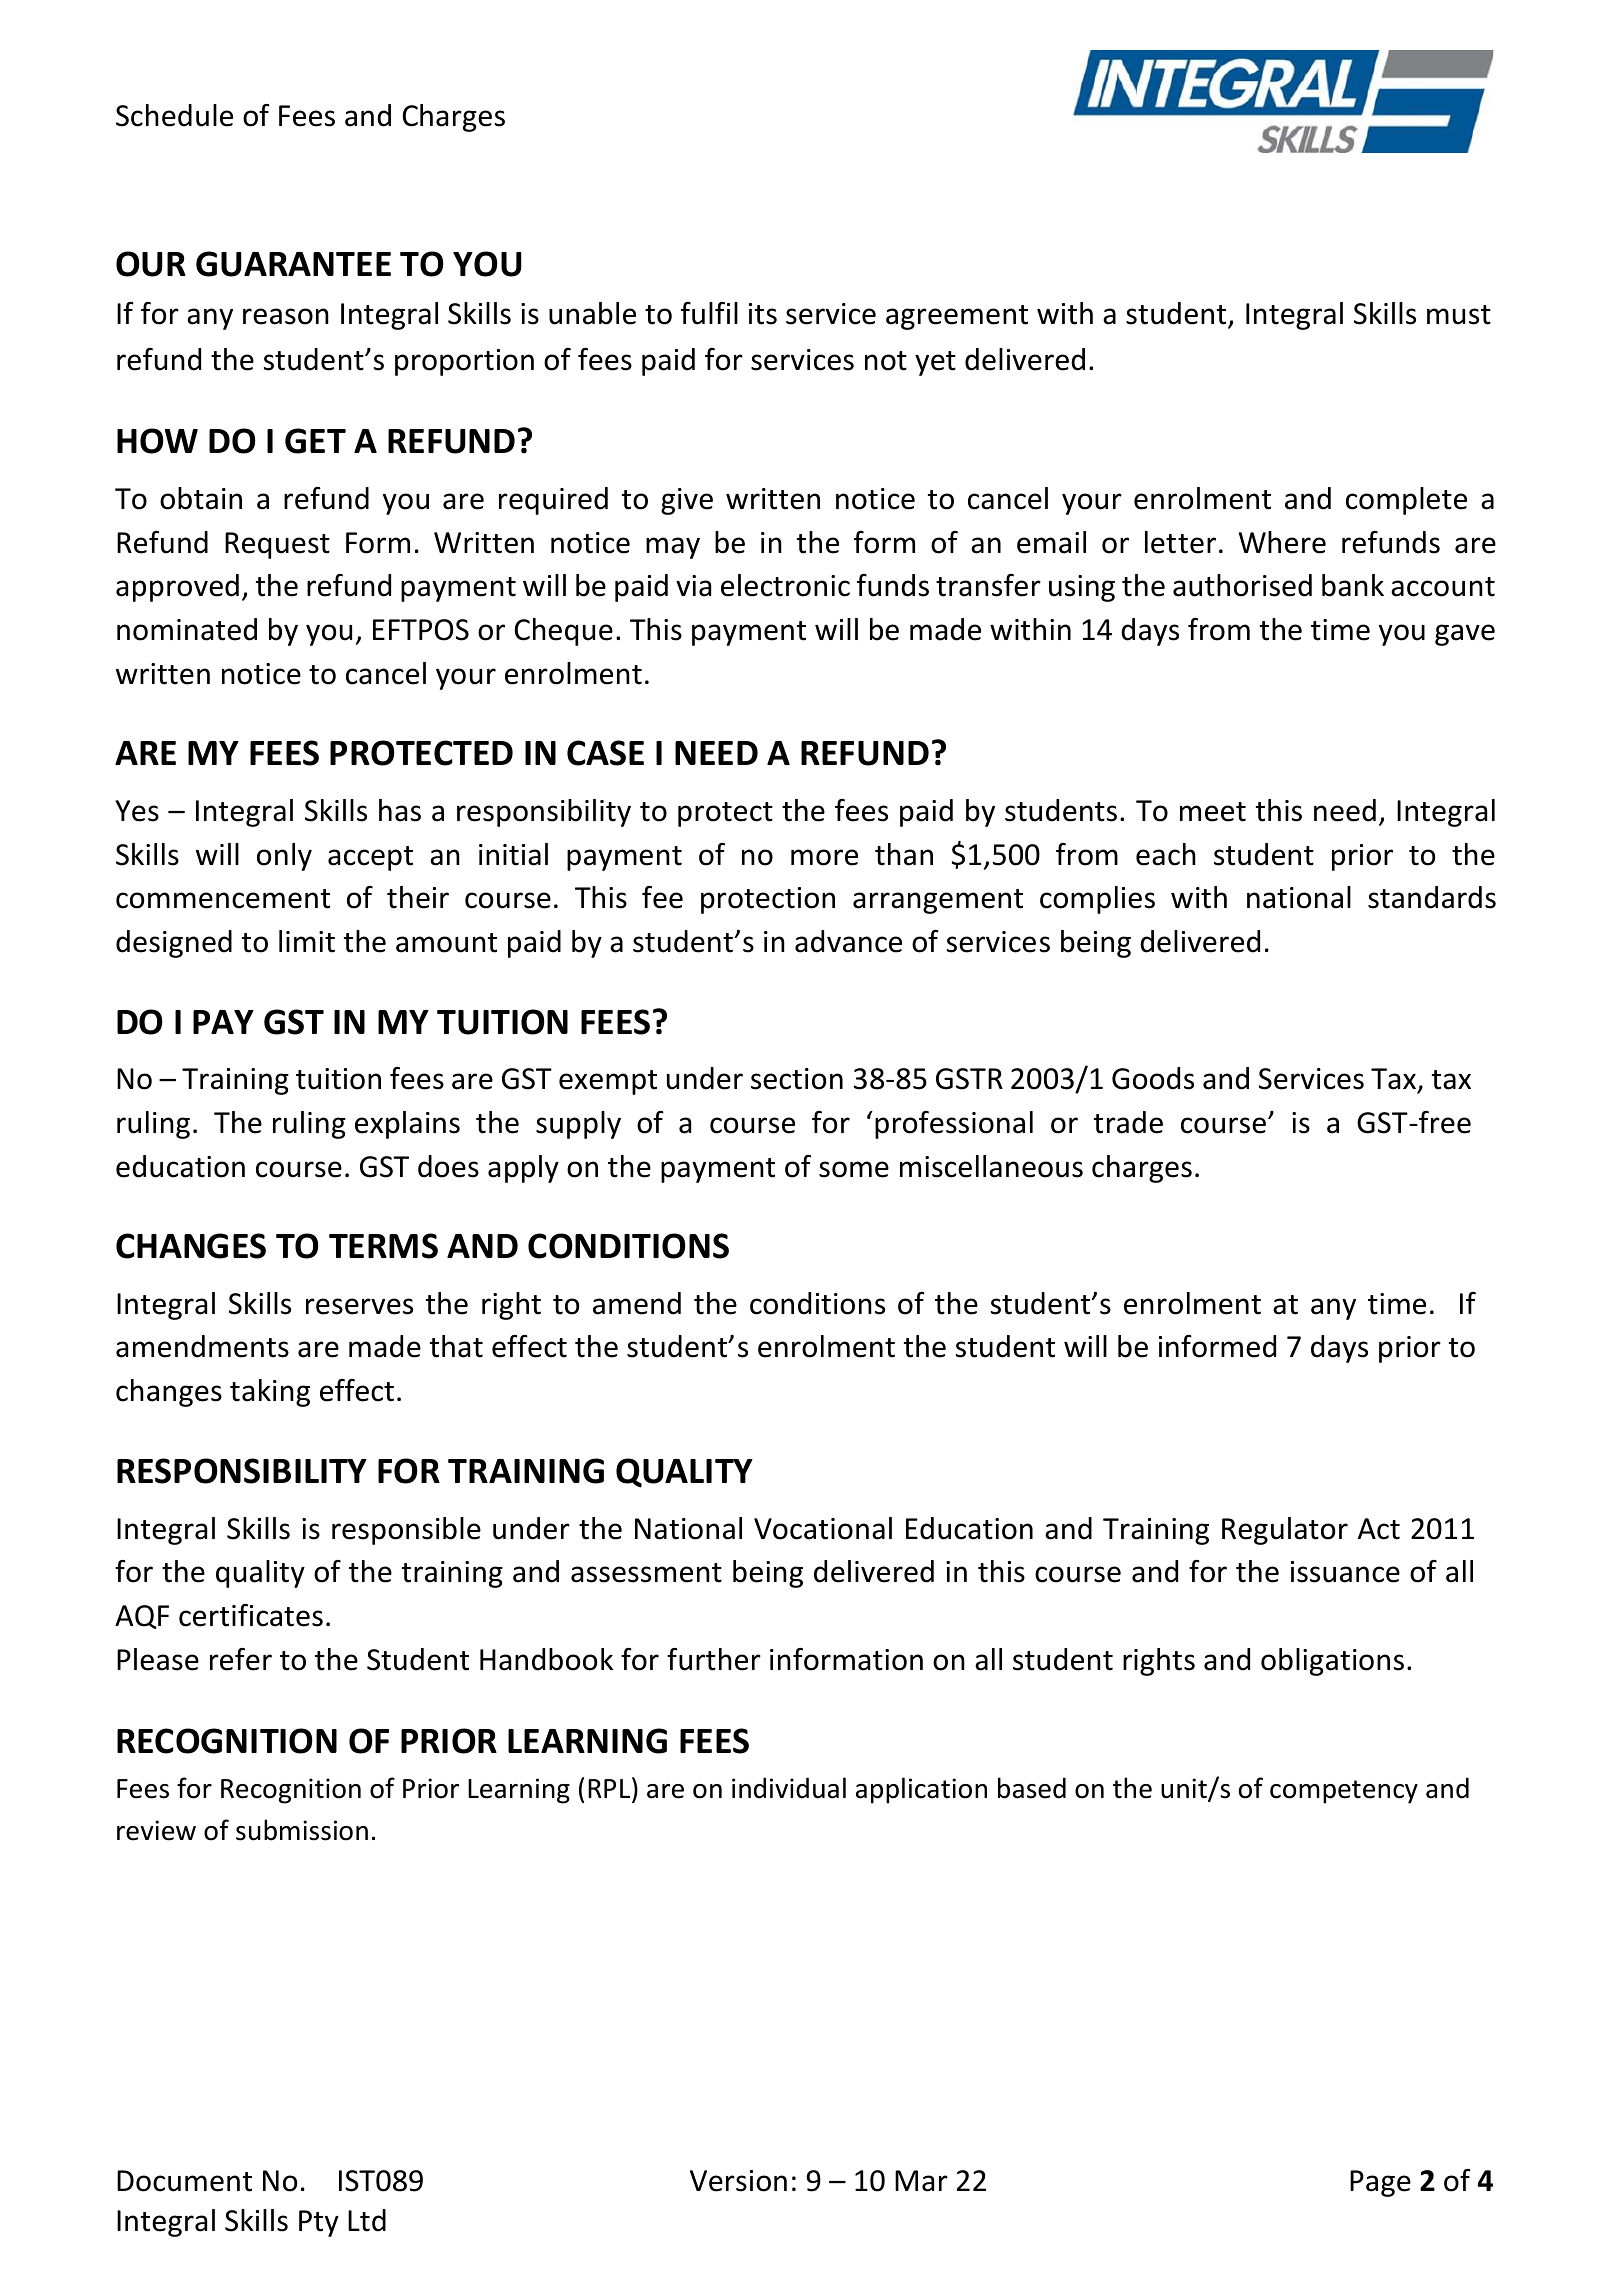 This image has height=2279, width=1612. What do you see at coordinates (763, 314) in the image?
I see `its` at bounding box center [763, 314].
